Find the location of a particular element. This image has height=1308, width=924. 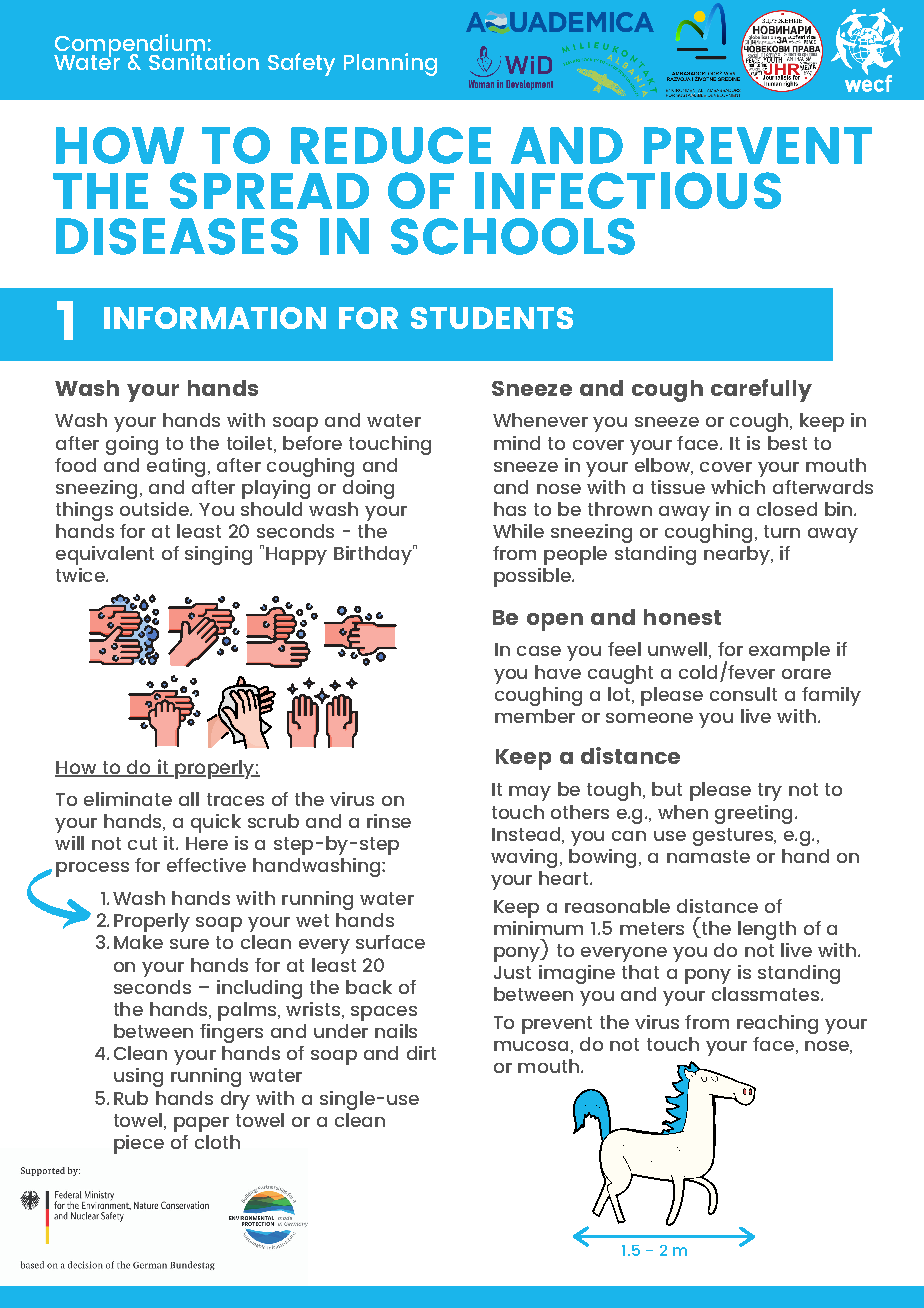

carefully is located at coordinates (761, 390).
